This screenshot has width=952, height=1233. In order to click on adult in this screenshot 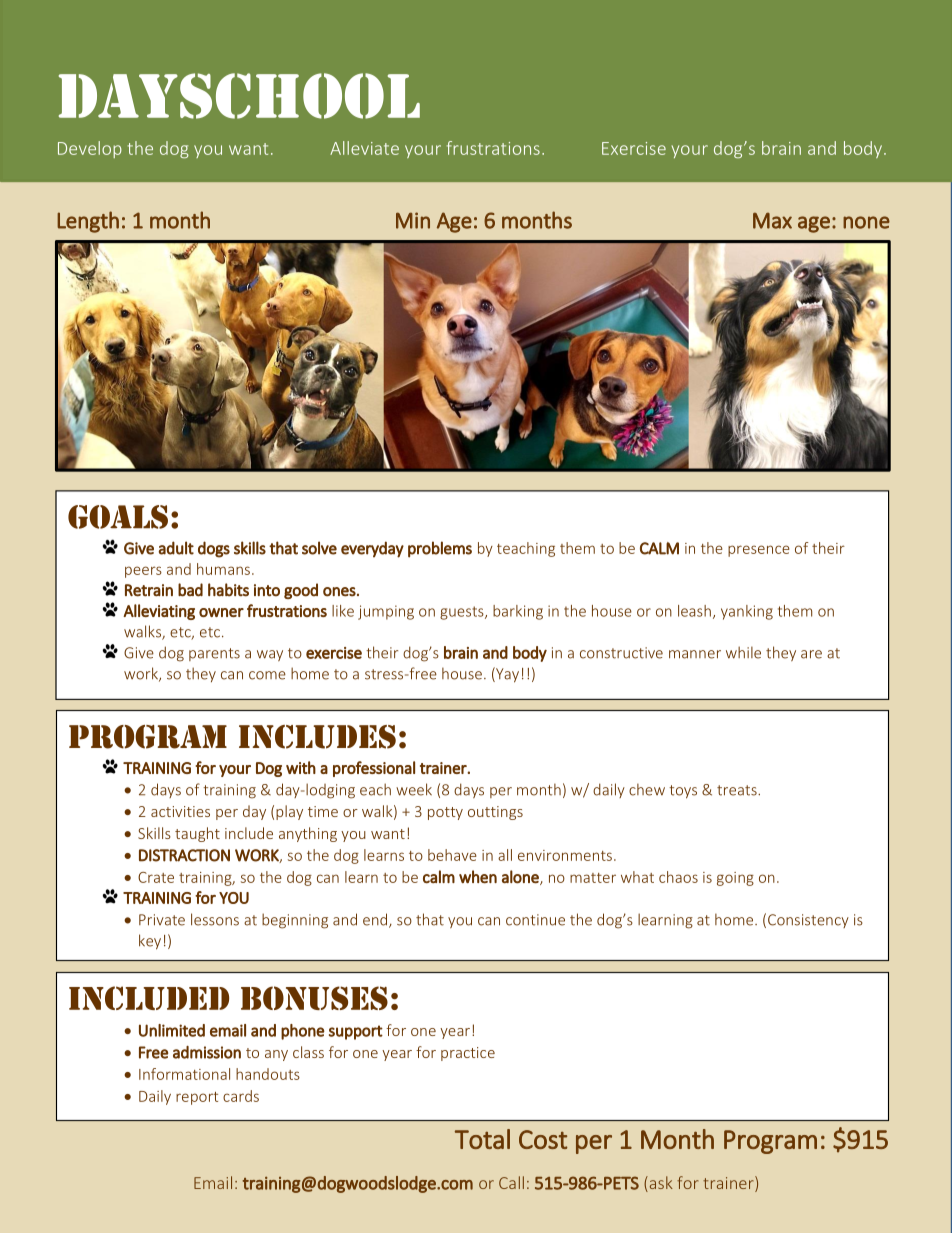, I will do `click(176, 548)`.
